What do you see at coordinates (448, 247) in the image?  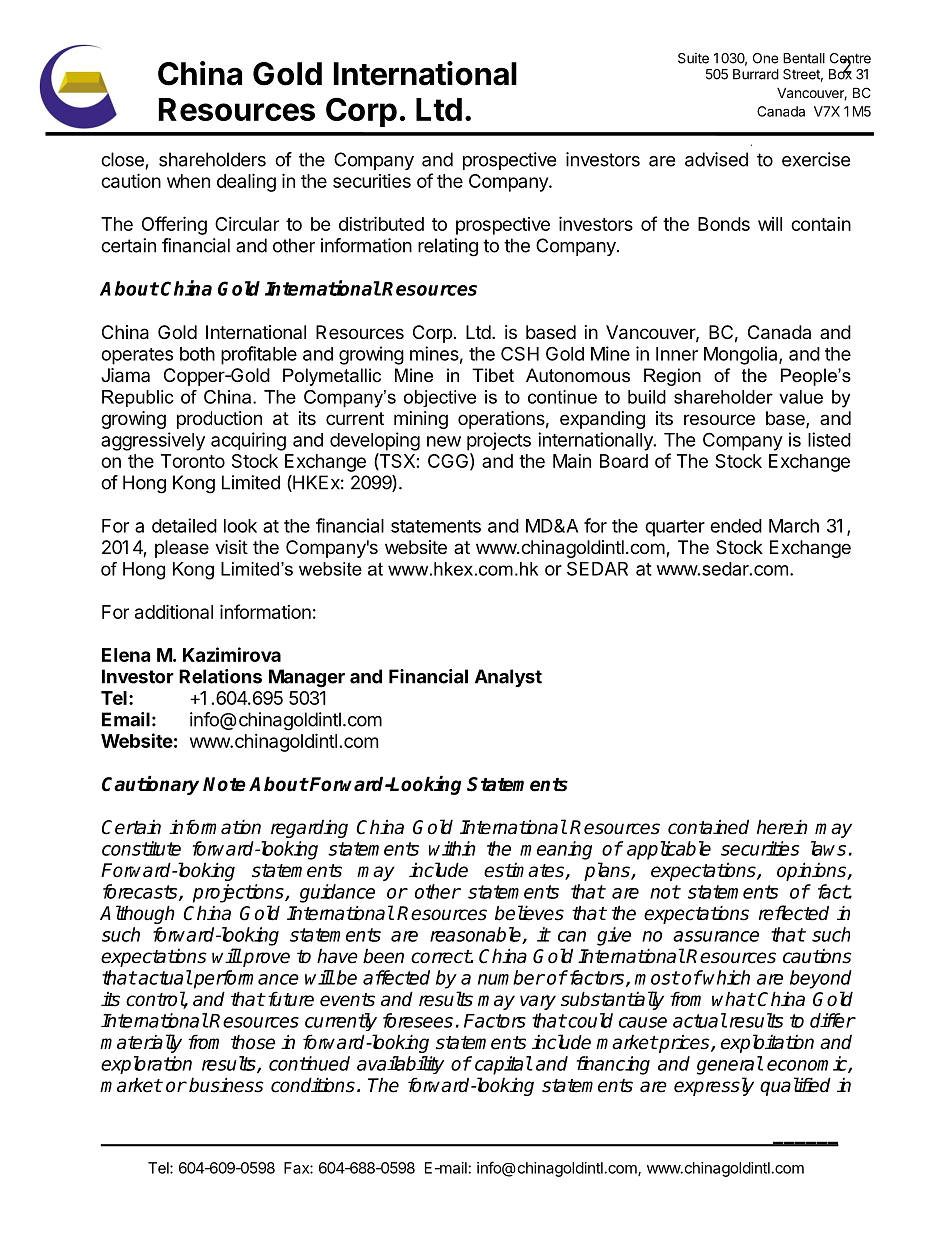 I see `relating` at bounding box center [448, 247].
